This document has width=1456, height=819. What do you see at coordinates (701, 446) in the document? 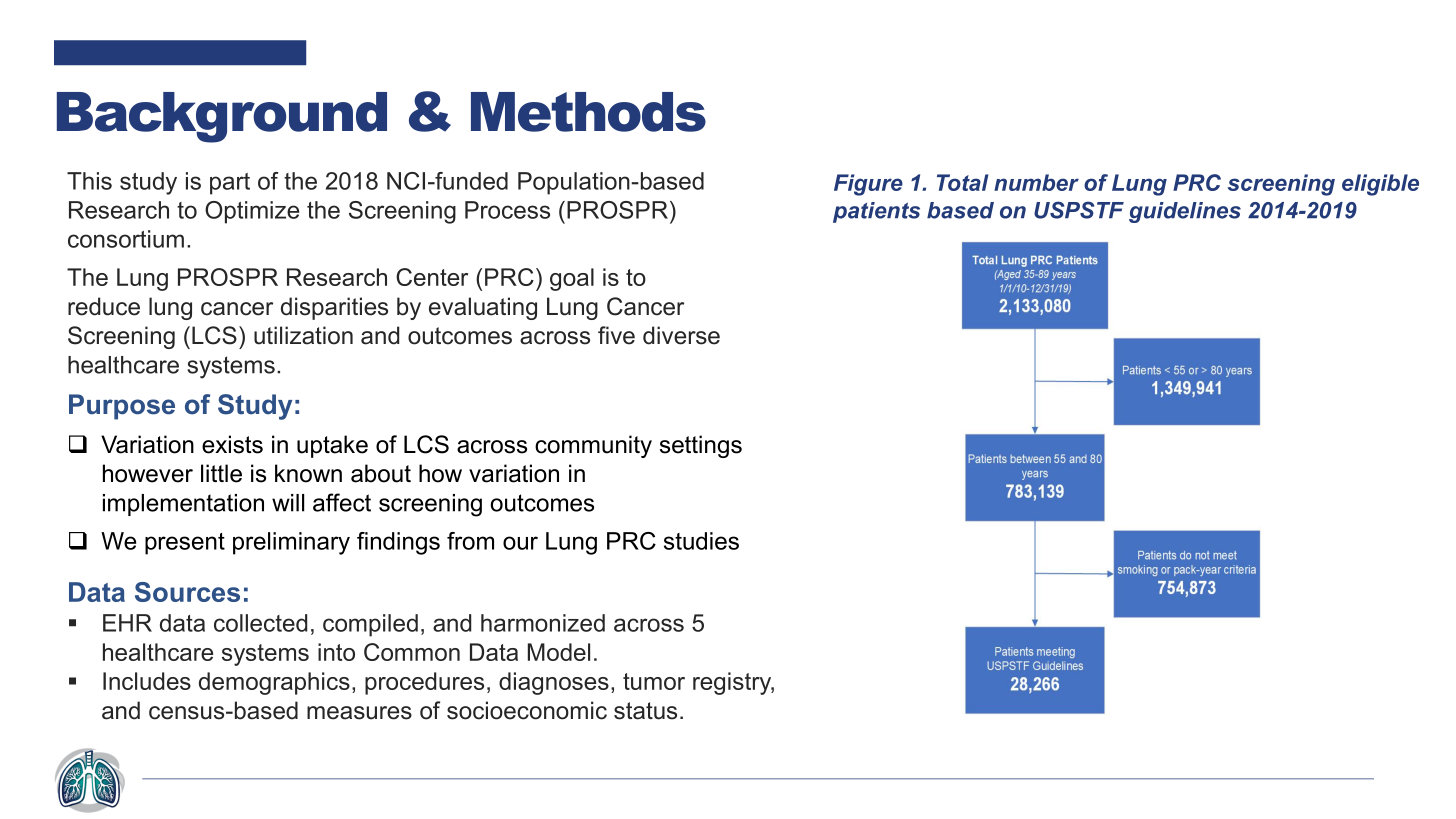
I see `settings` at bounding box center [701, 446].
